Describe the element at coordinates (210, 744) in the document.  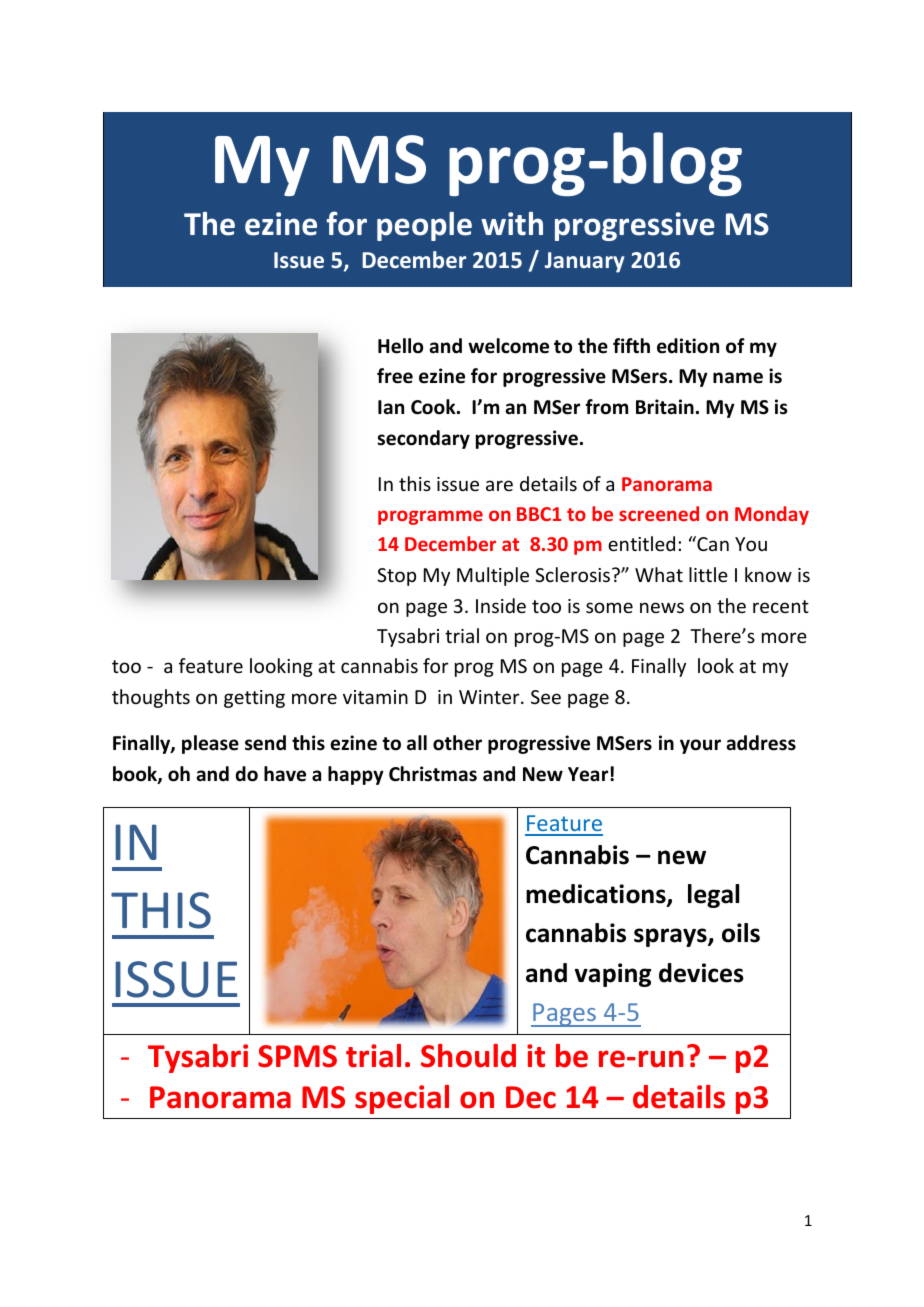
I see `please` at that location.
